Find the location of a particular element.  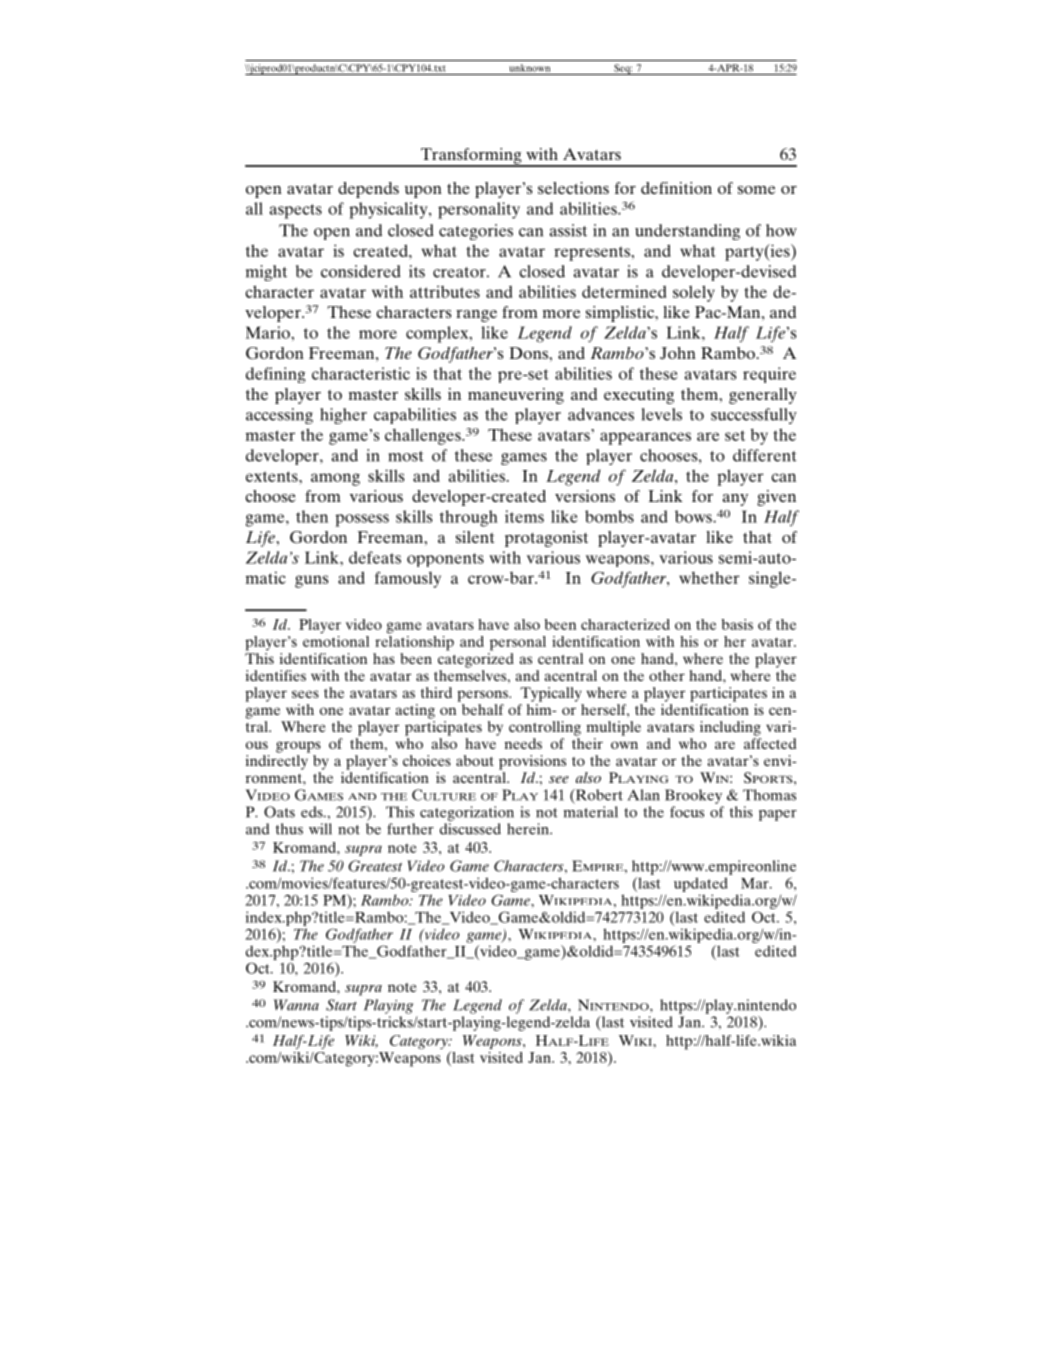

Transforming is located at coordinates (471, 157).
